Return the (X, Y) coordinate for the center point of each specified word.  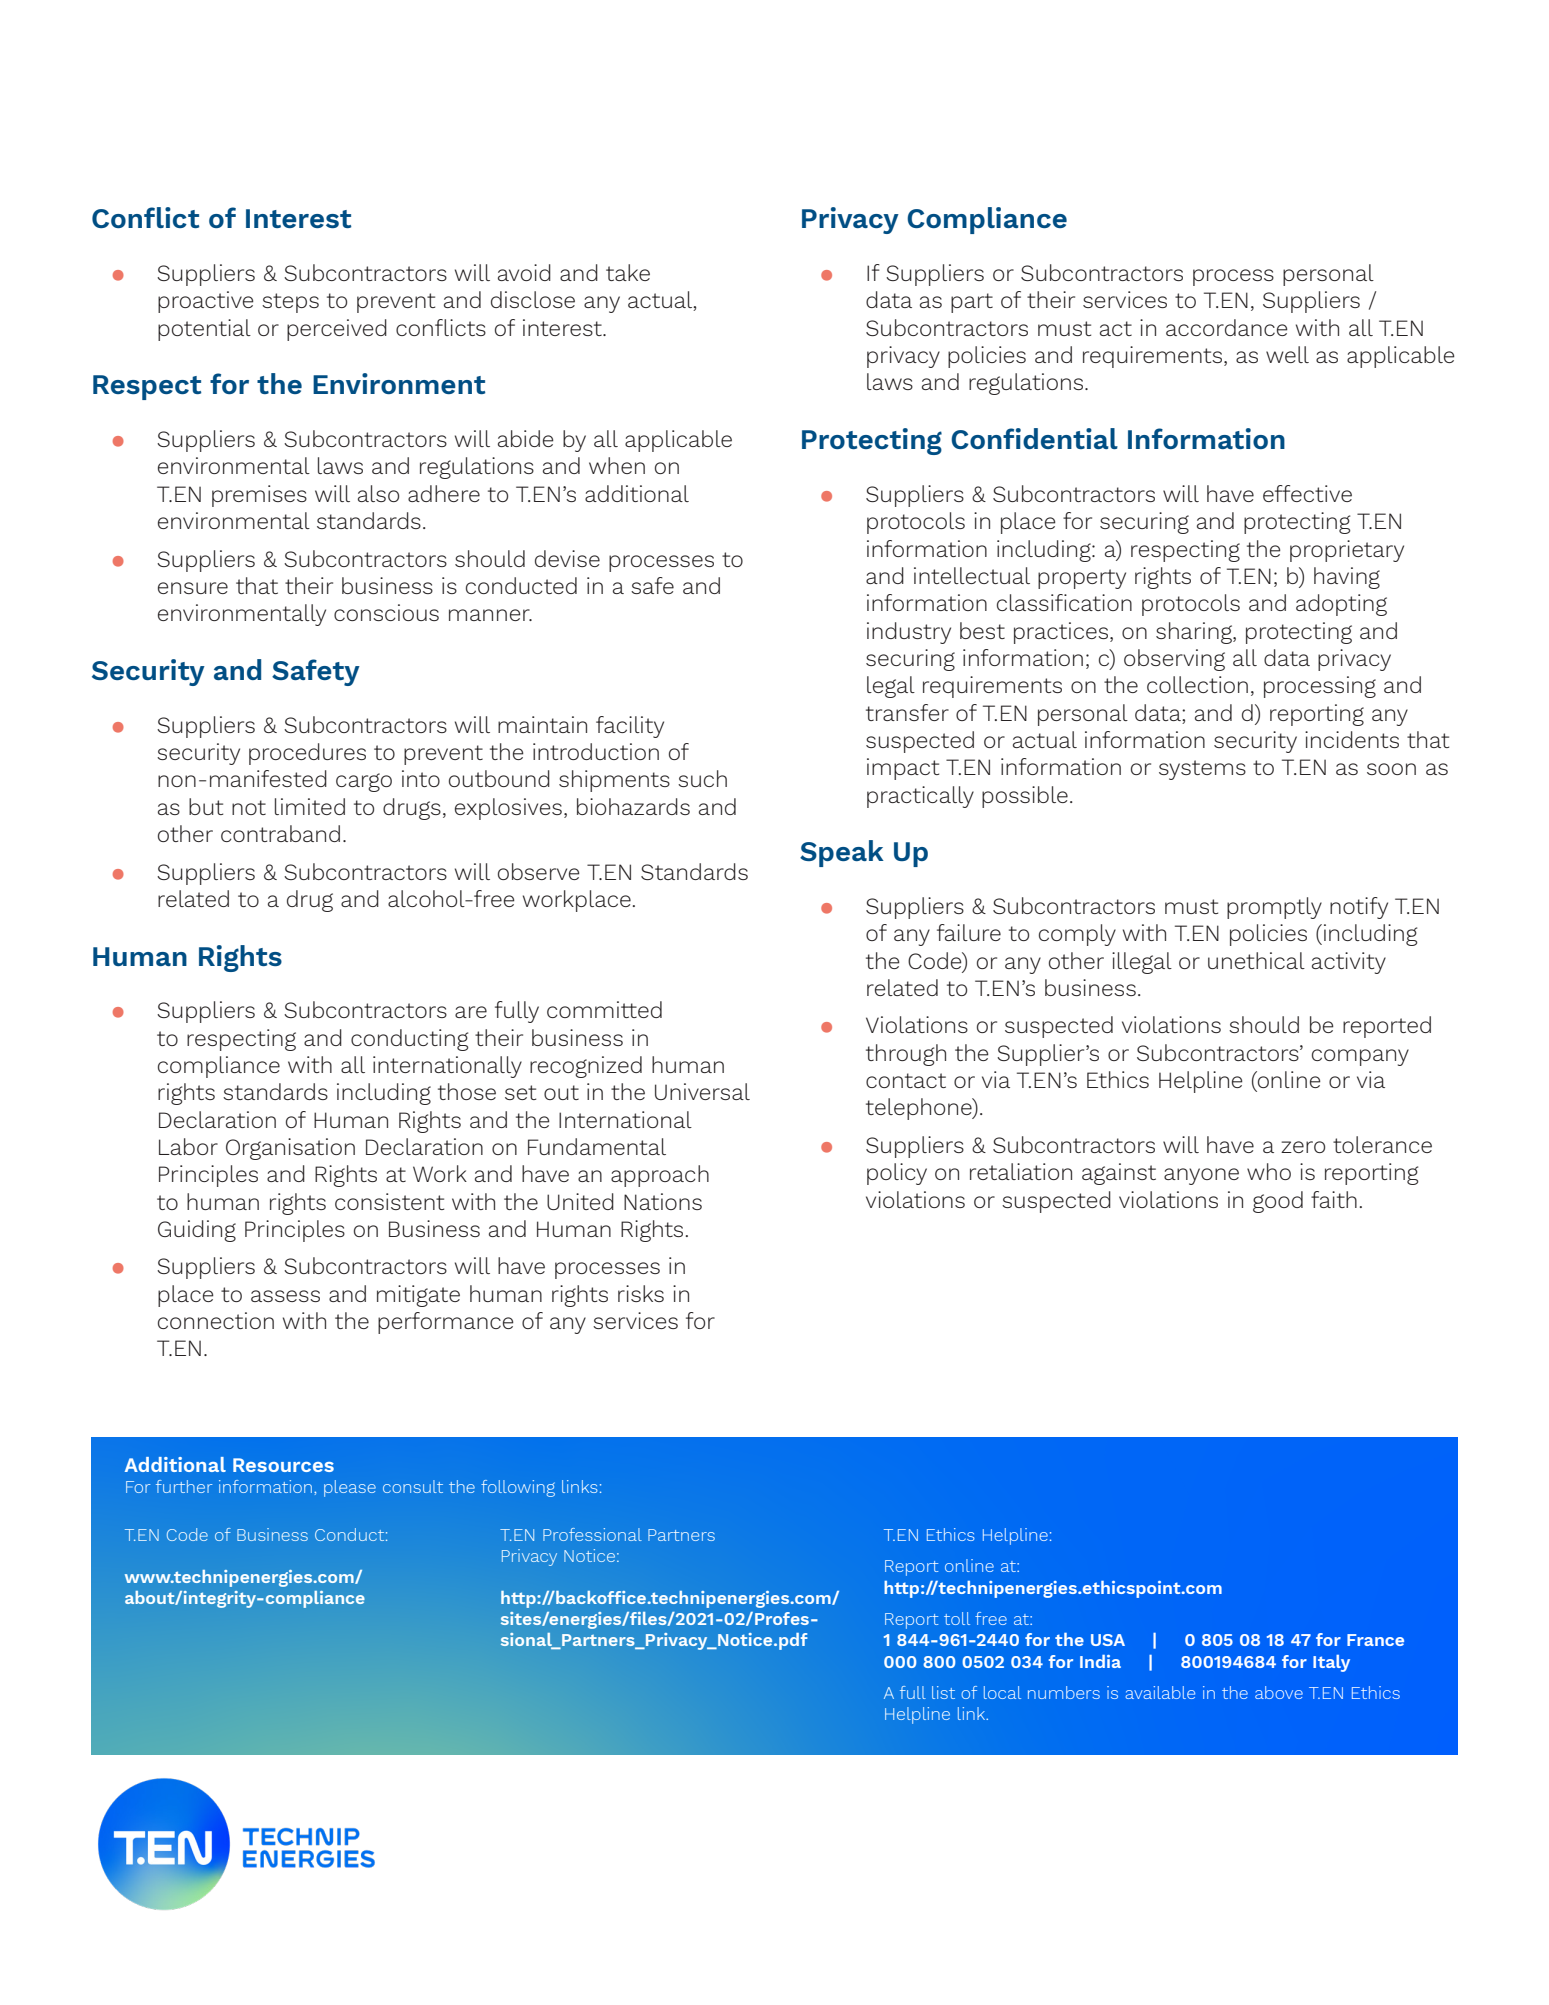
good (1278, 1202)
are (471, 1012)
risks (641, 1293)
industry (909, 633)
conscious (386, 612)
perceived (337, 330)
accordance (1227, 327)
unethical (1256, 960)
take (628, 272)
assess (285, 1296)
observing (1174, 660)
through (906, 1055)
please (350, 1488)
